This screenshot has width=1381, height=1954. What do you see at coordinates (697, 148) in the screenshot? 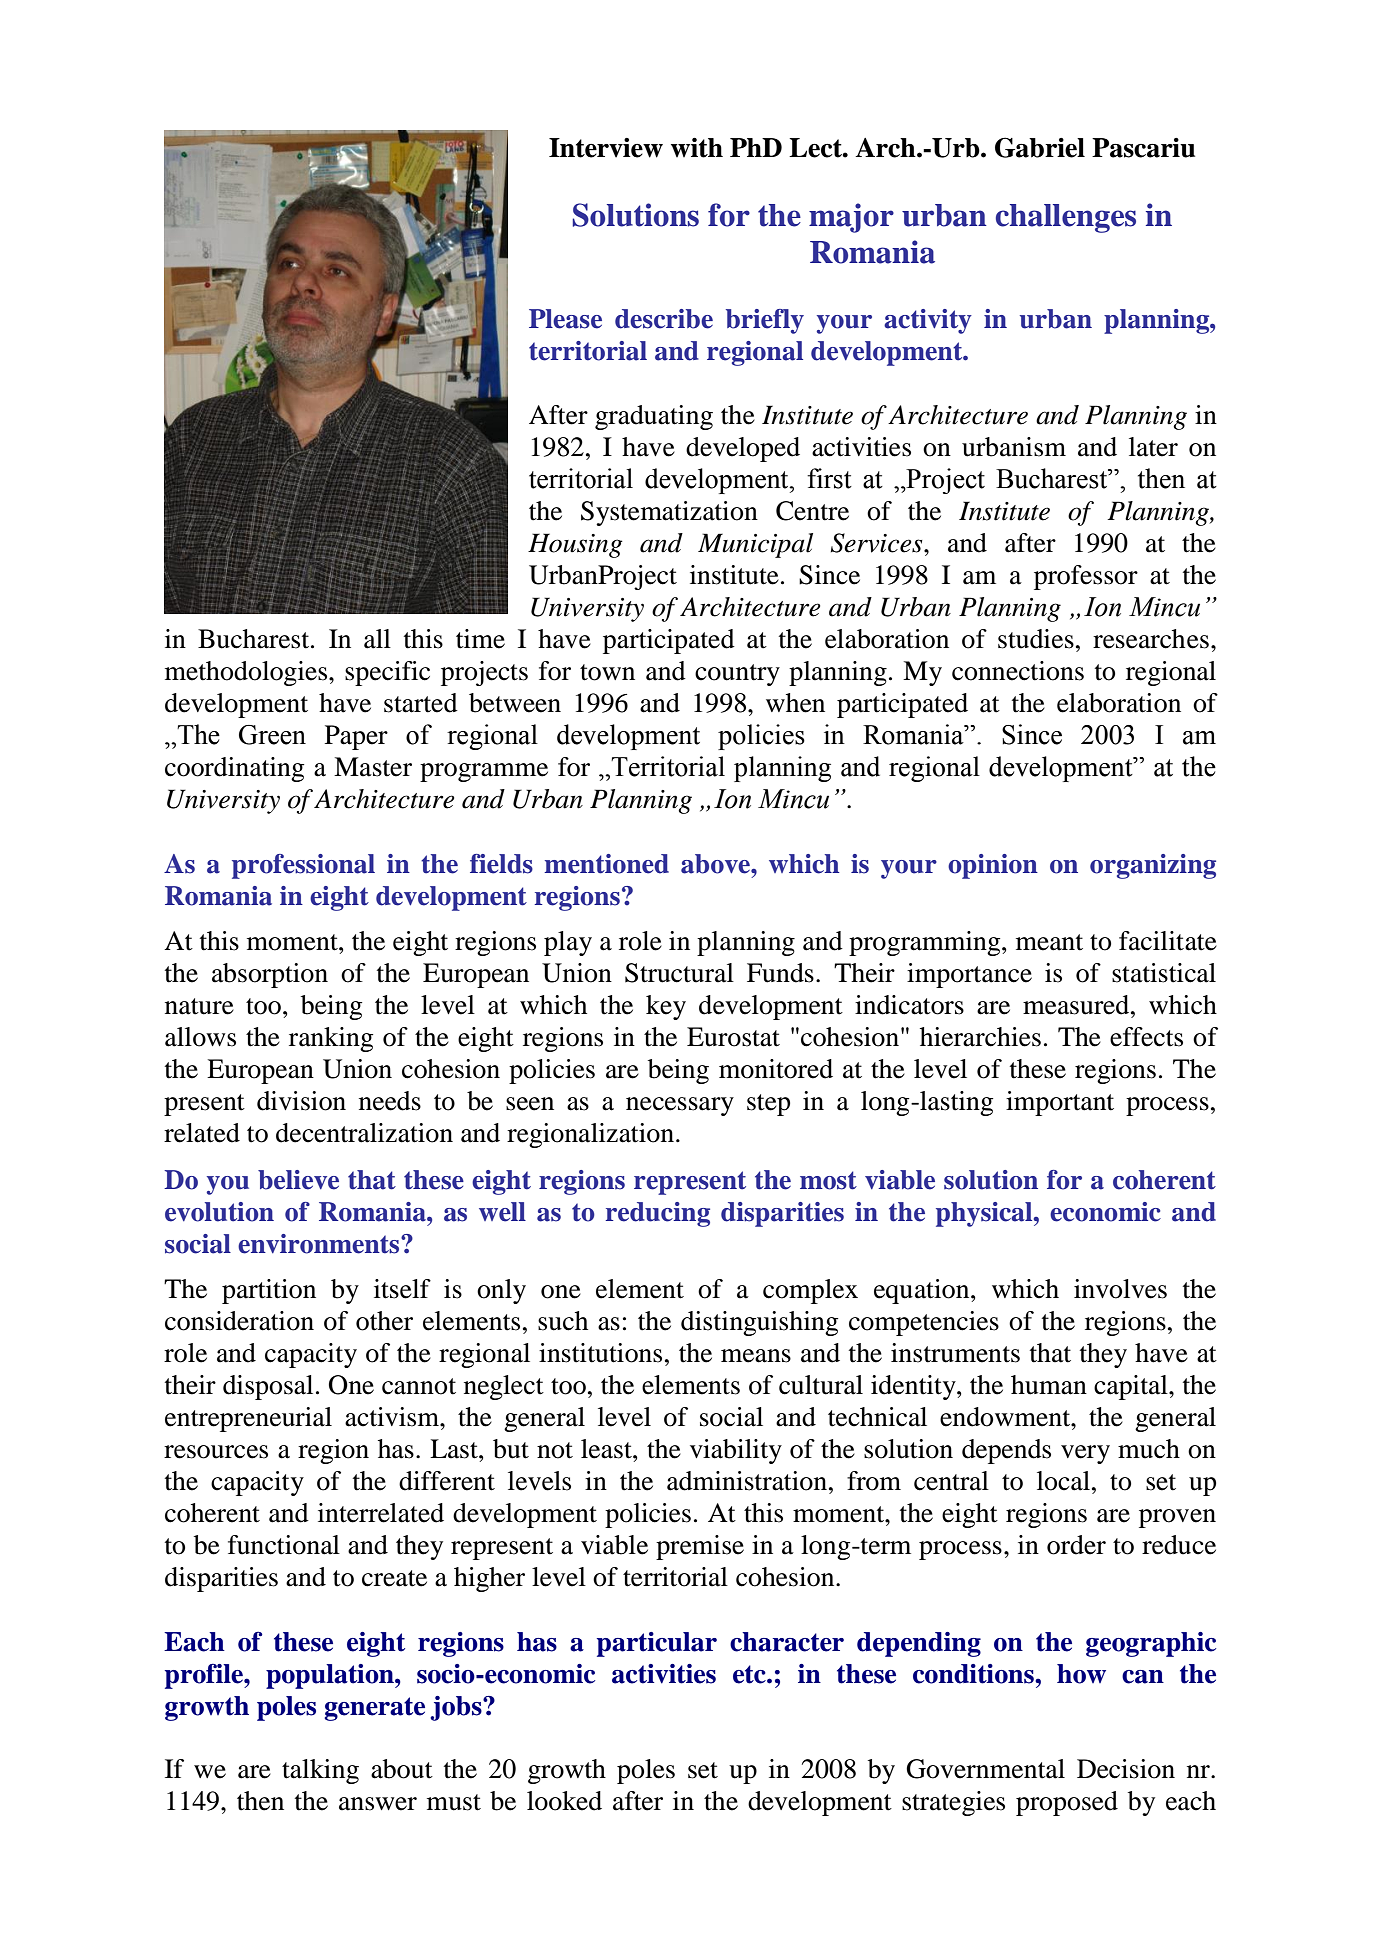
I see `with` at bounding box center [697, 148].
